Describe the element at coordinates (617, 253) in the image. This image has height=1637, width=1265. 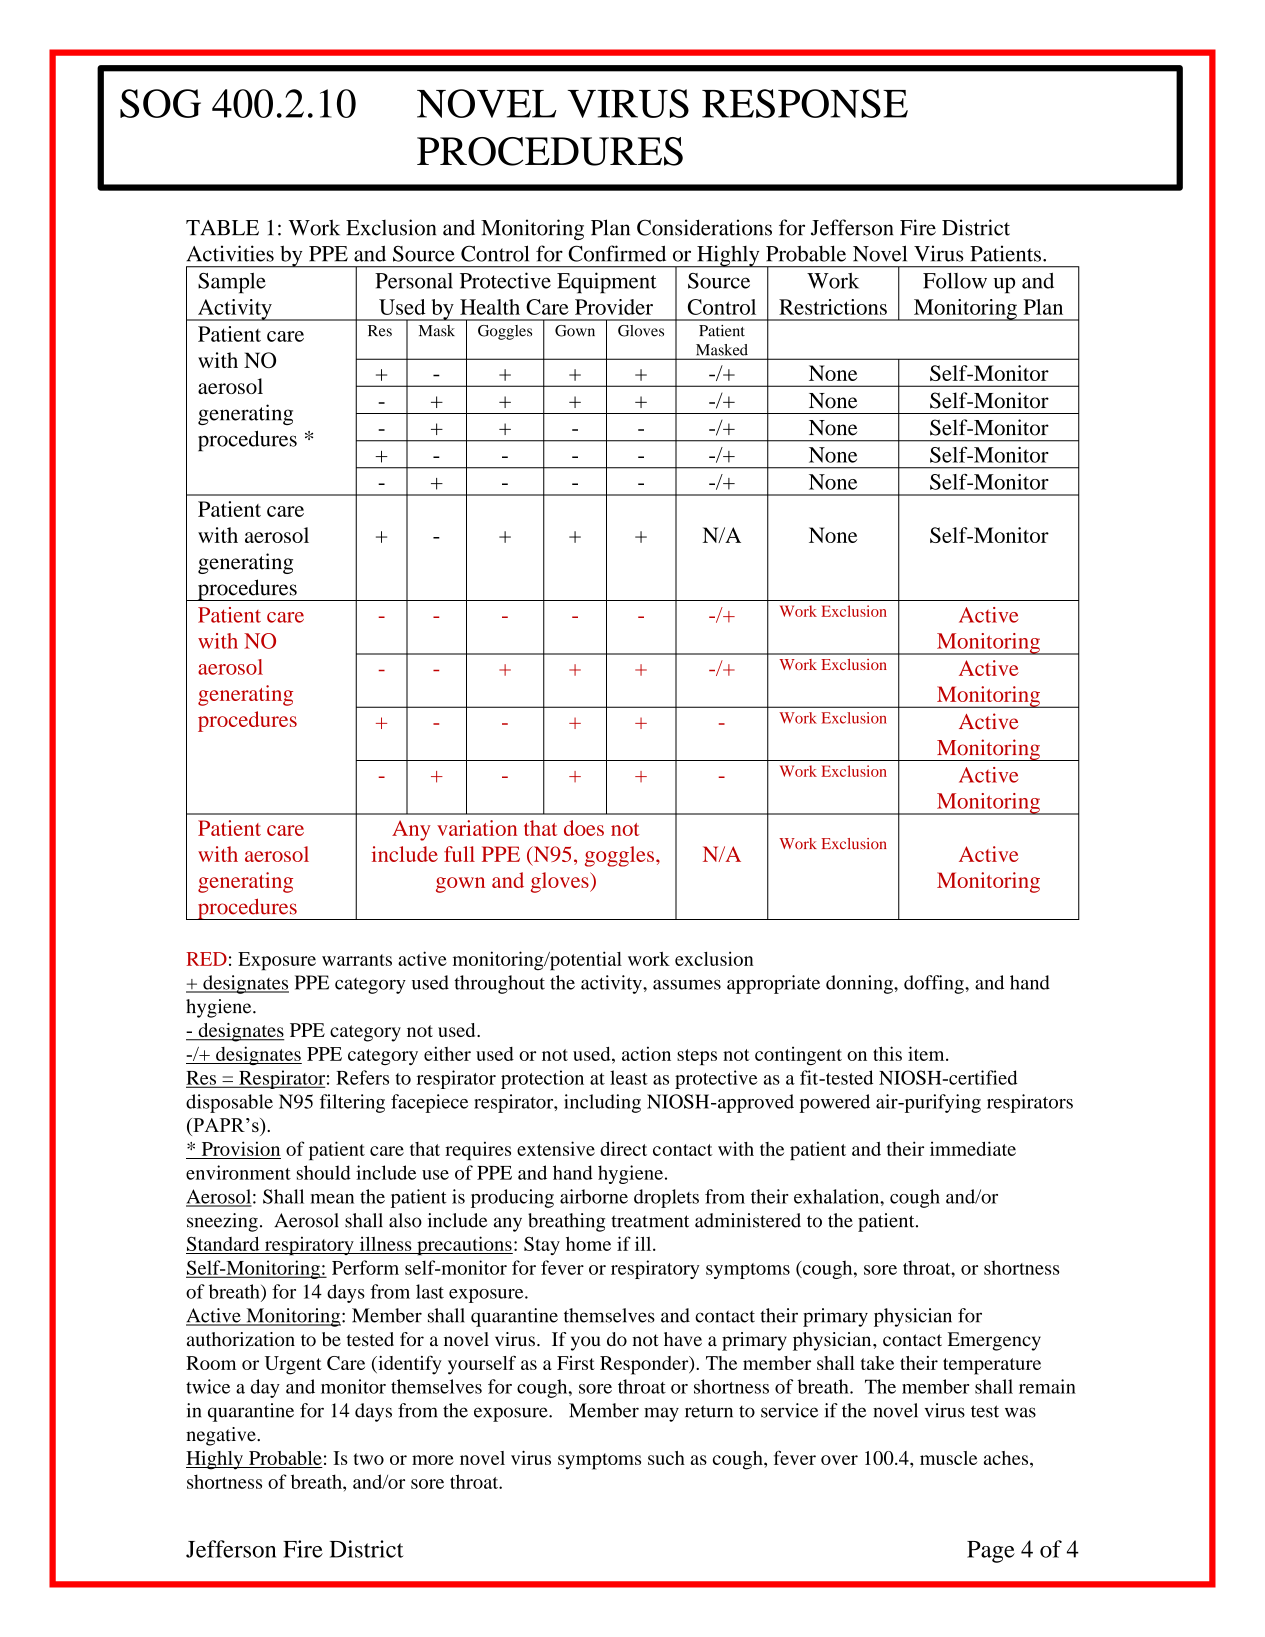
I see `Confirmed` at that location.
